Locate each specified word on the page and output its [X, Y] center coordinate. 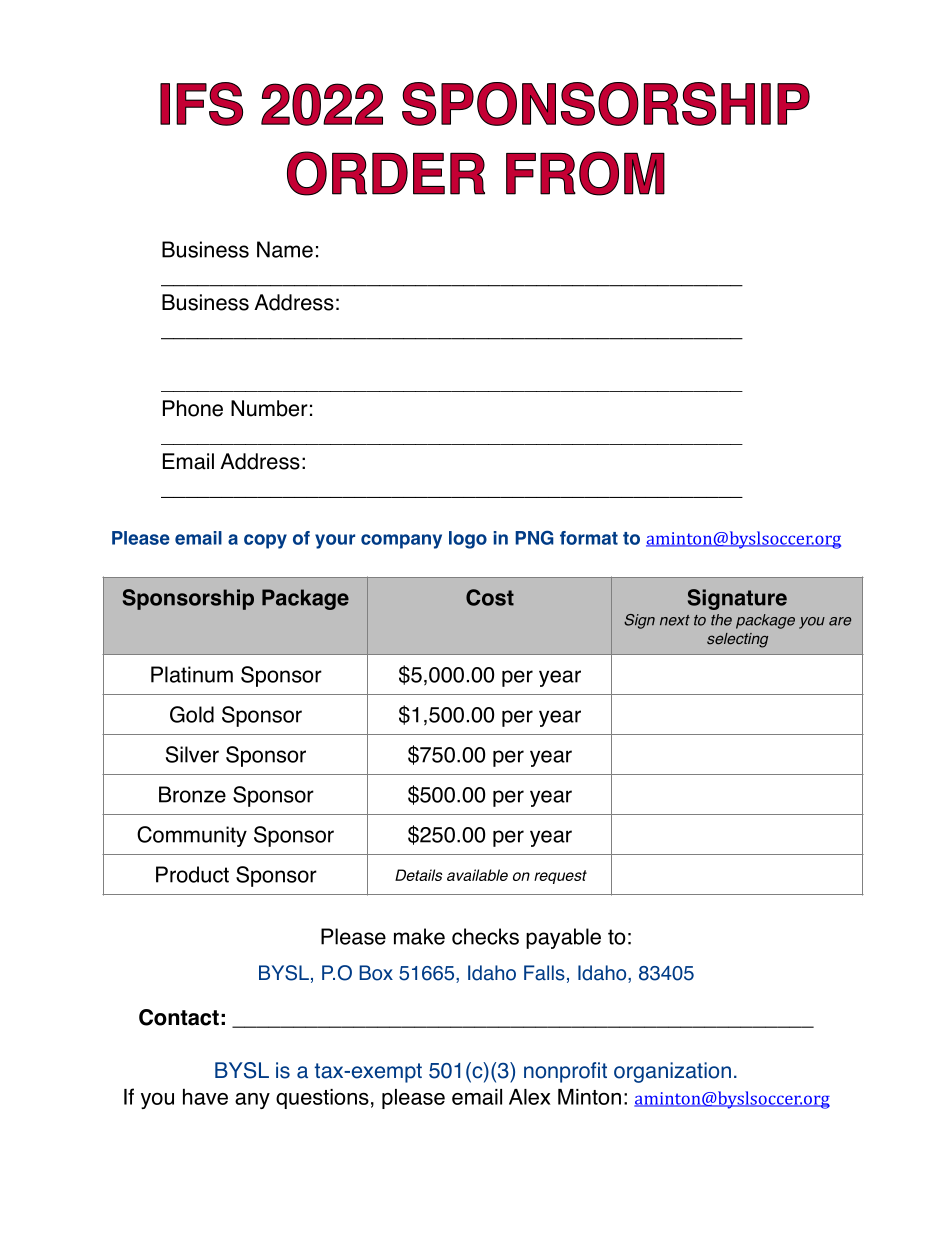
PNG [534, 537]
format [589, 538]
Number [269, 408]
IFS [201, 104]
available [477, 875]
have [205, 1097]
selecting [737, 640]
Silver [192, 754]
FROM [585, 173]
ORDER [386, 173]
